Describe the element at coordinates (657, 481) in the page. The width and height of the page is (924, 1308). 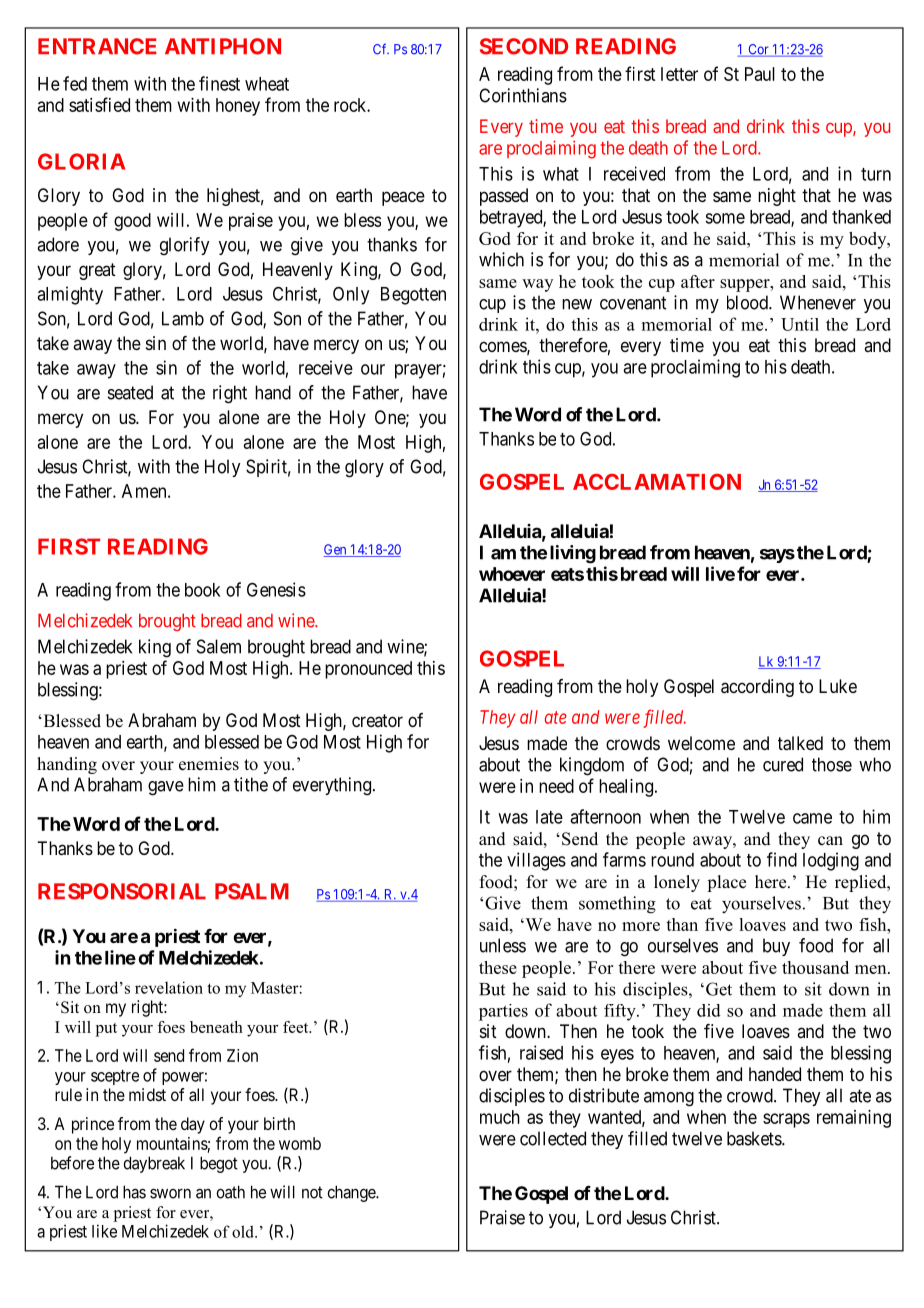
I see `ACCLAMATION` at that location.
